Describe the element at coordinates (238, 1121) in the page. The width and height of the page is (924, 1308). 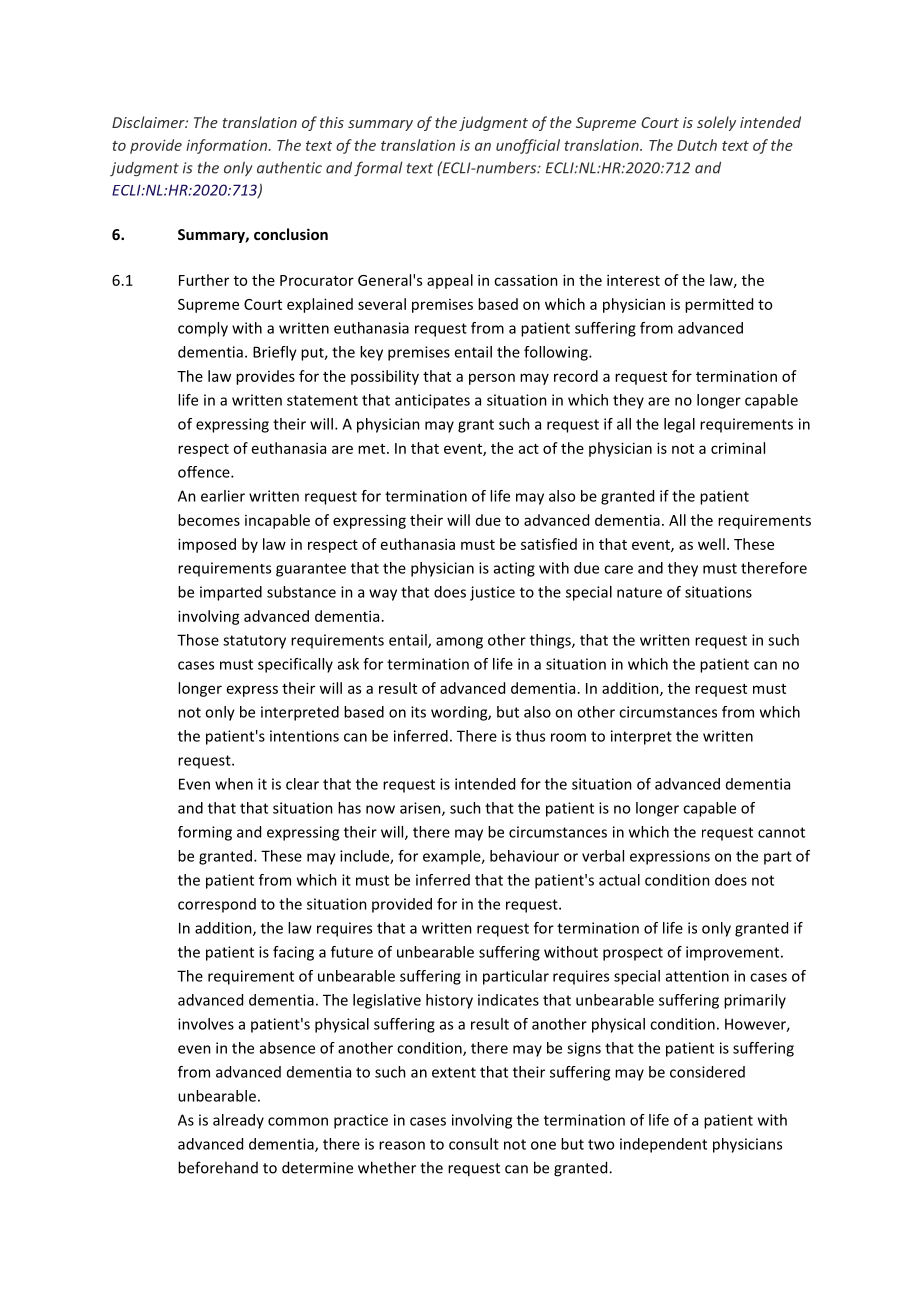
I see `already` at that location.
